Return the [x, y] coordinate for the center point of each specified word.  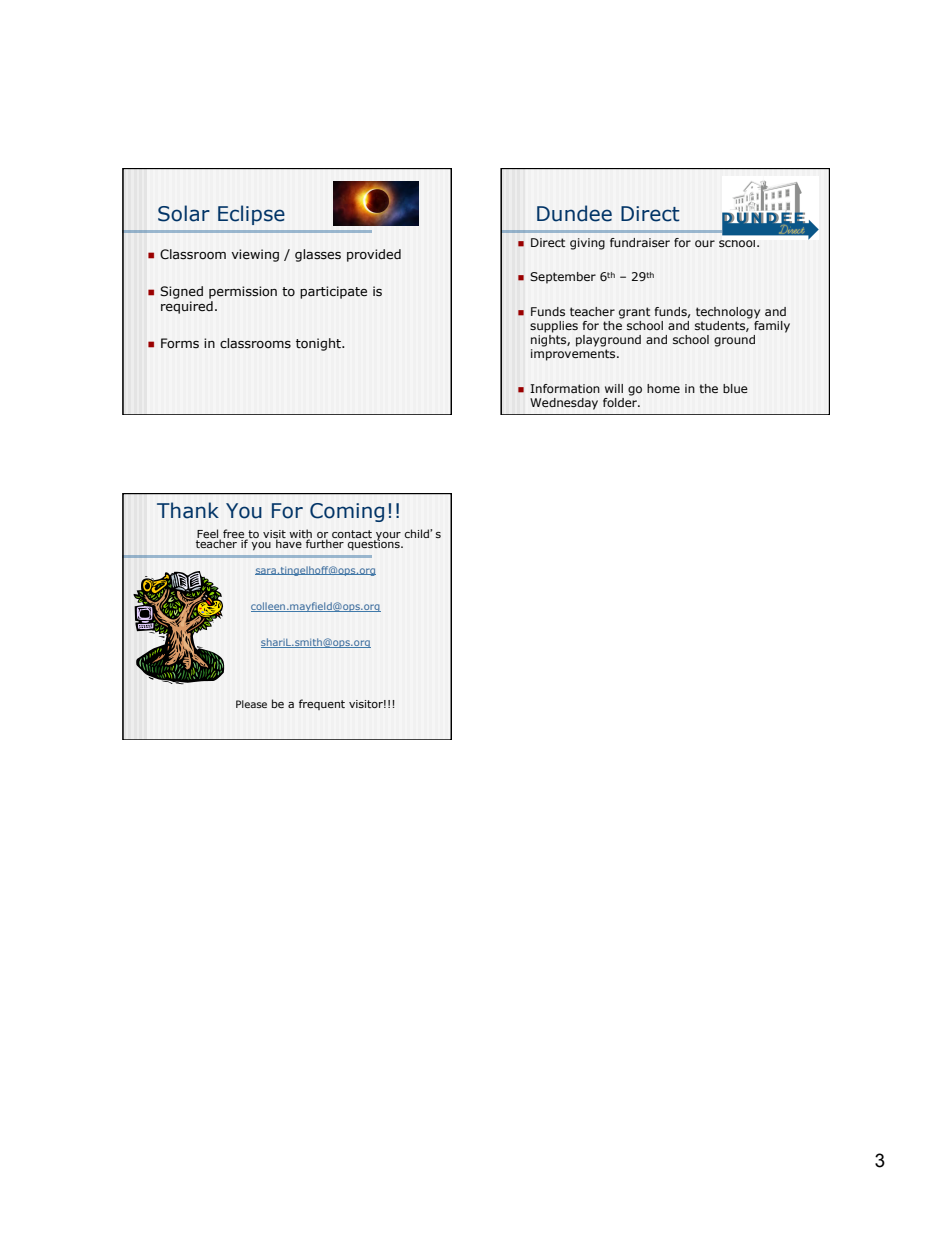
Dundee [574, 213]
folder [621, 401]
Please [251, 704]
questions [375, 544]
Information [565, 388]
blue [735, 388]
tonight [319, 344]
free [235, 535]
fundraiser [640, 242]
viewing [255, 255]
